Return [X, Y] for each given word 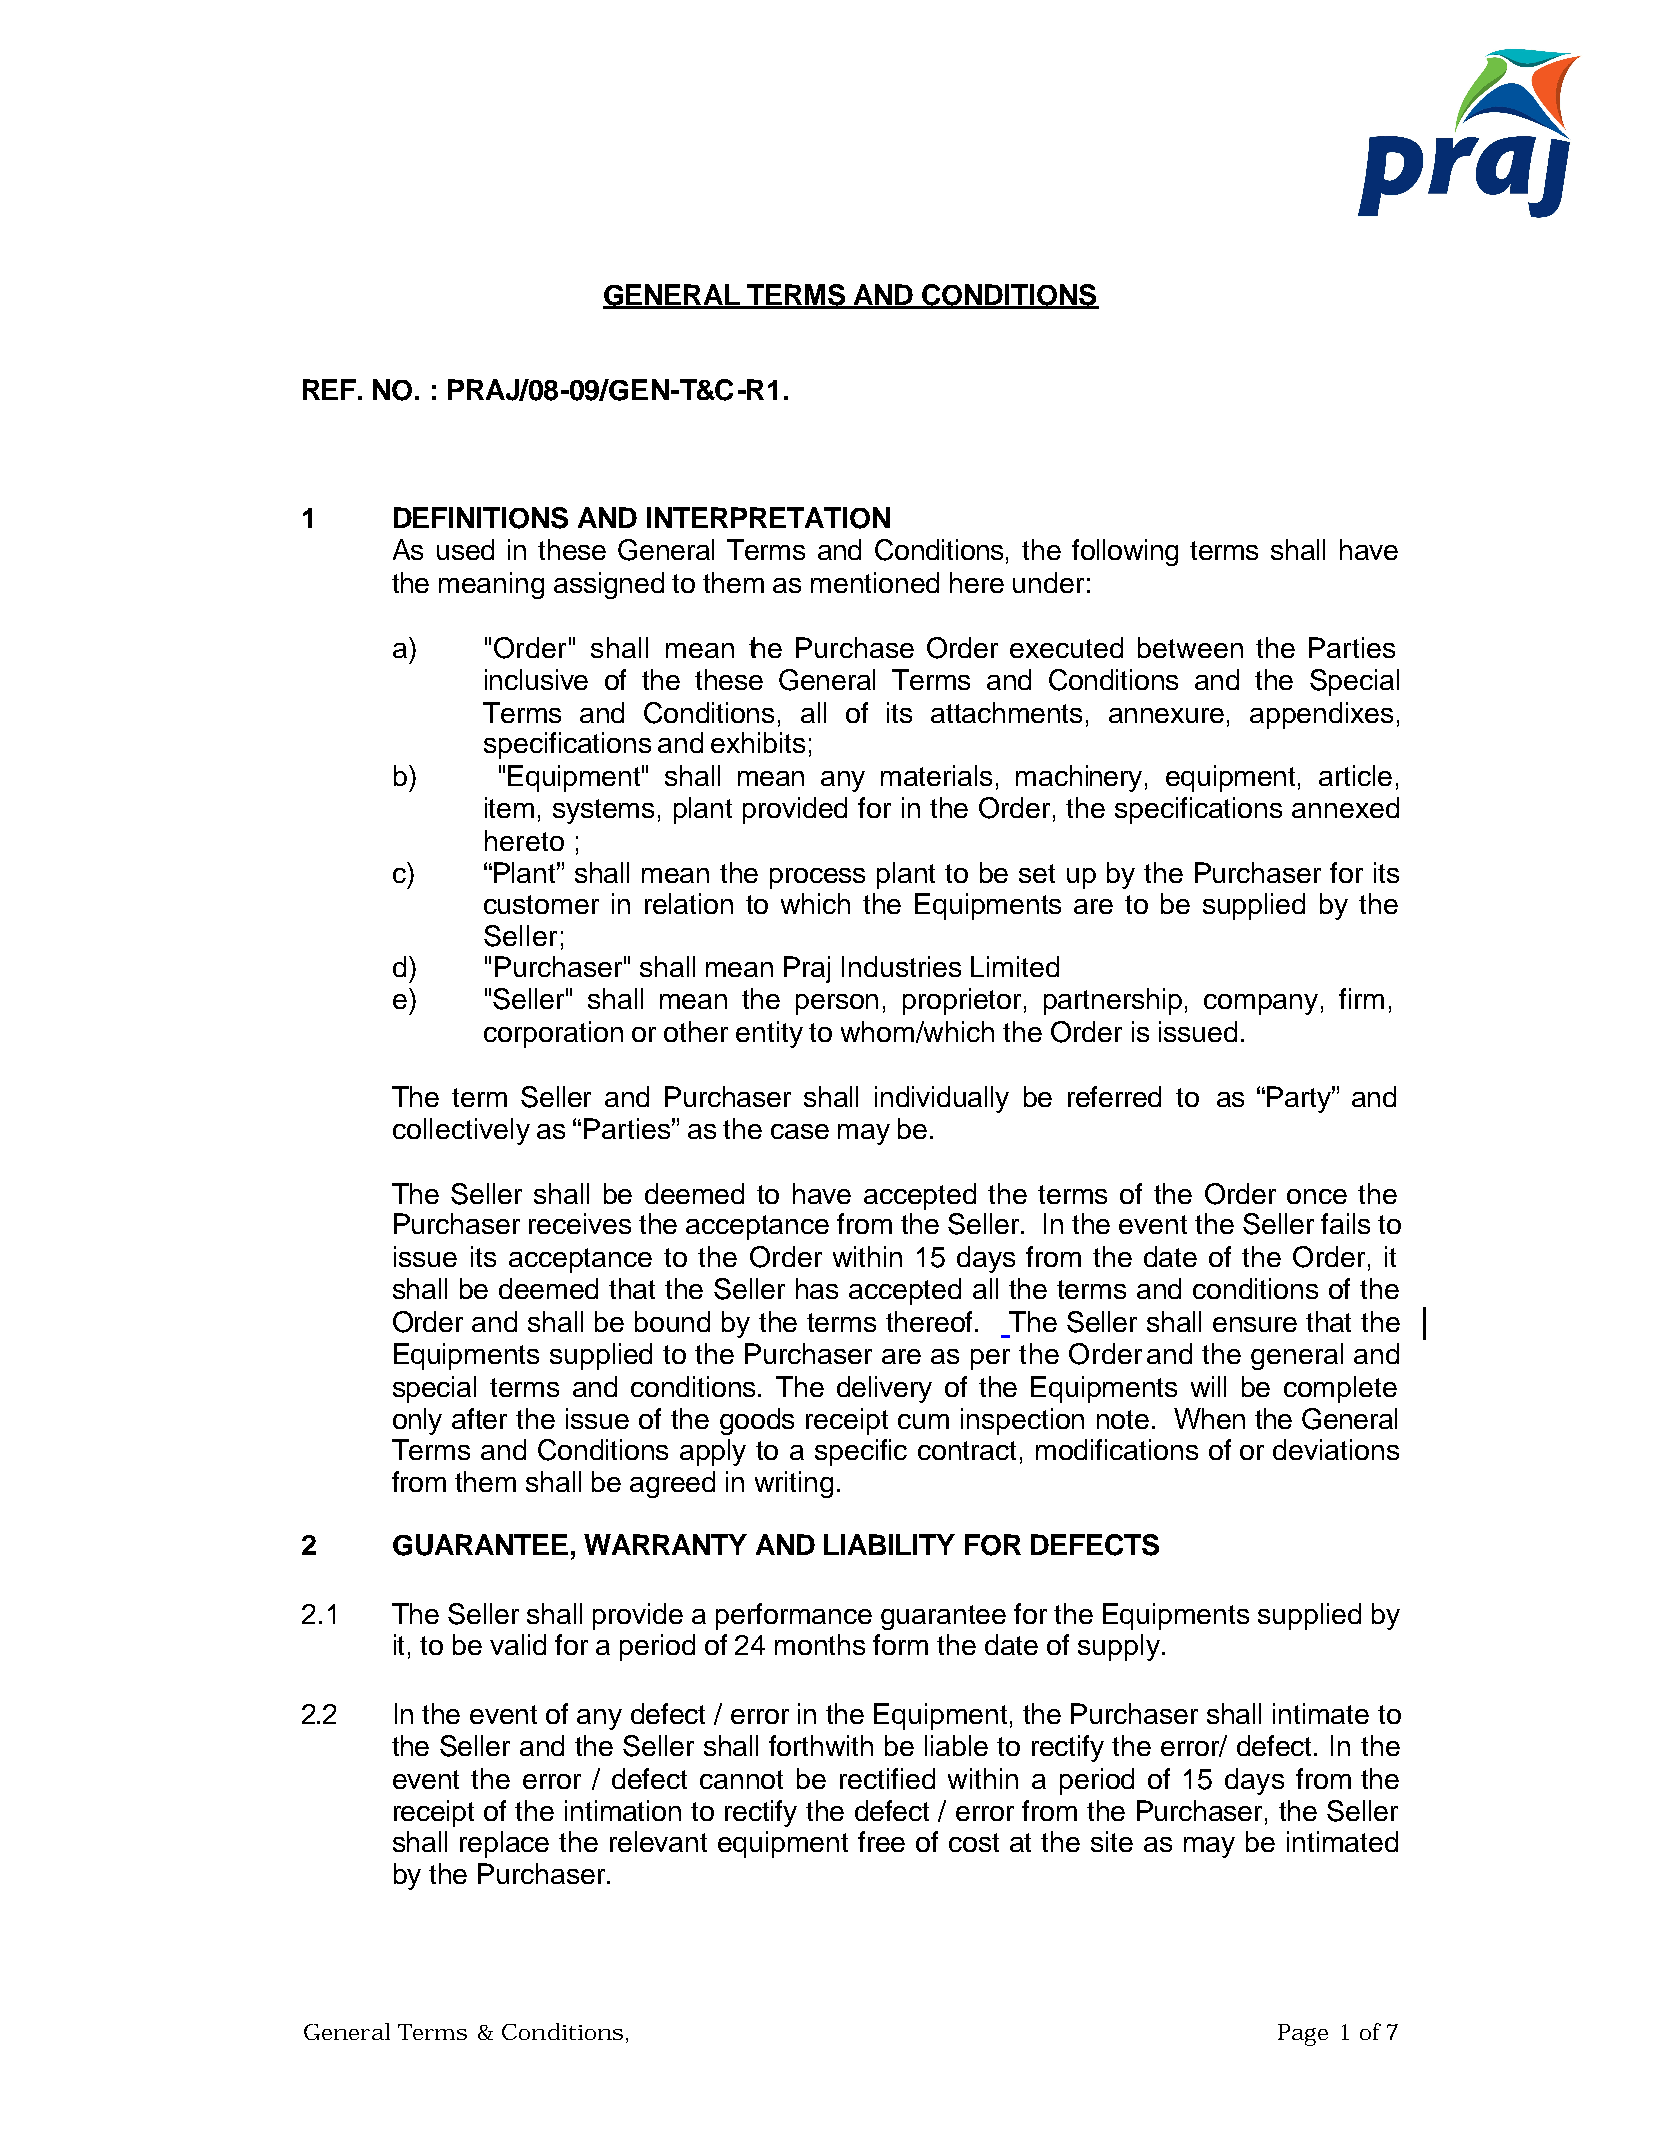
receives [580, 1223]
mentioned [875, 582]
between [1190, 647]
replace [504, 1844]
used [465, 549]
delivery [884, 1389]
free [881, 1841]
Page [1303, 2035]
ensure [1255, 1324]
